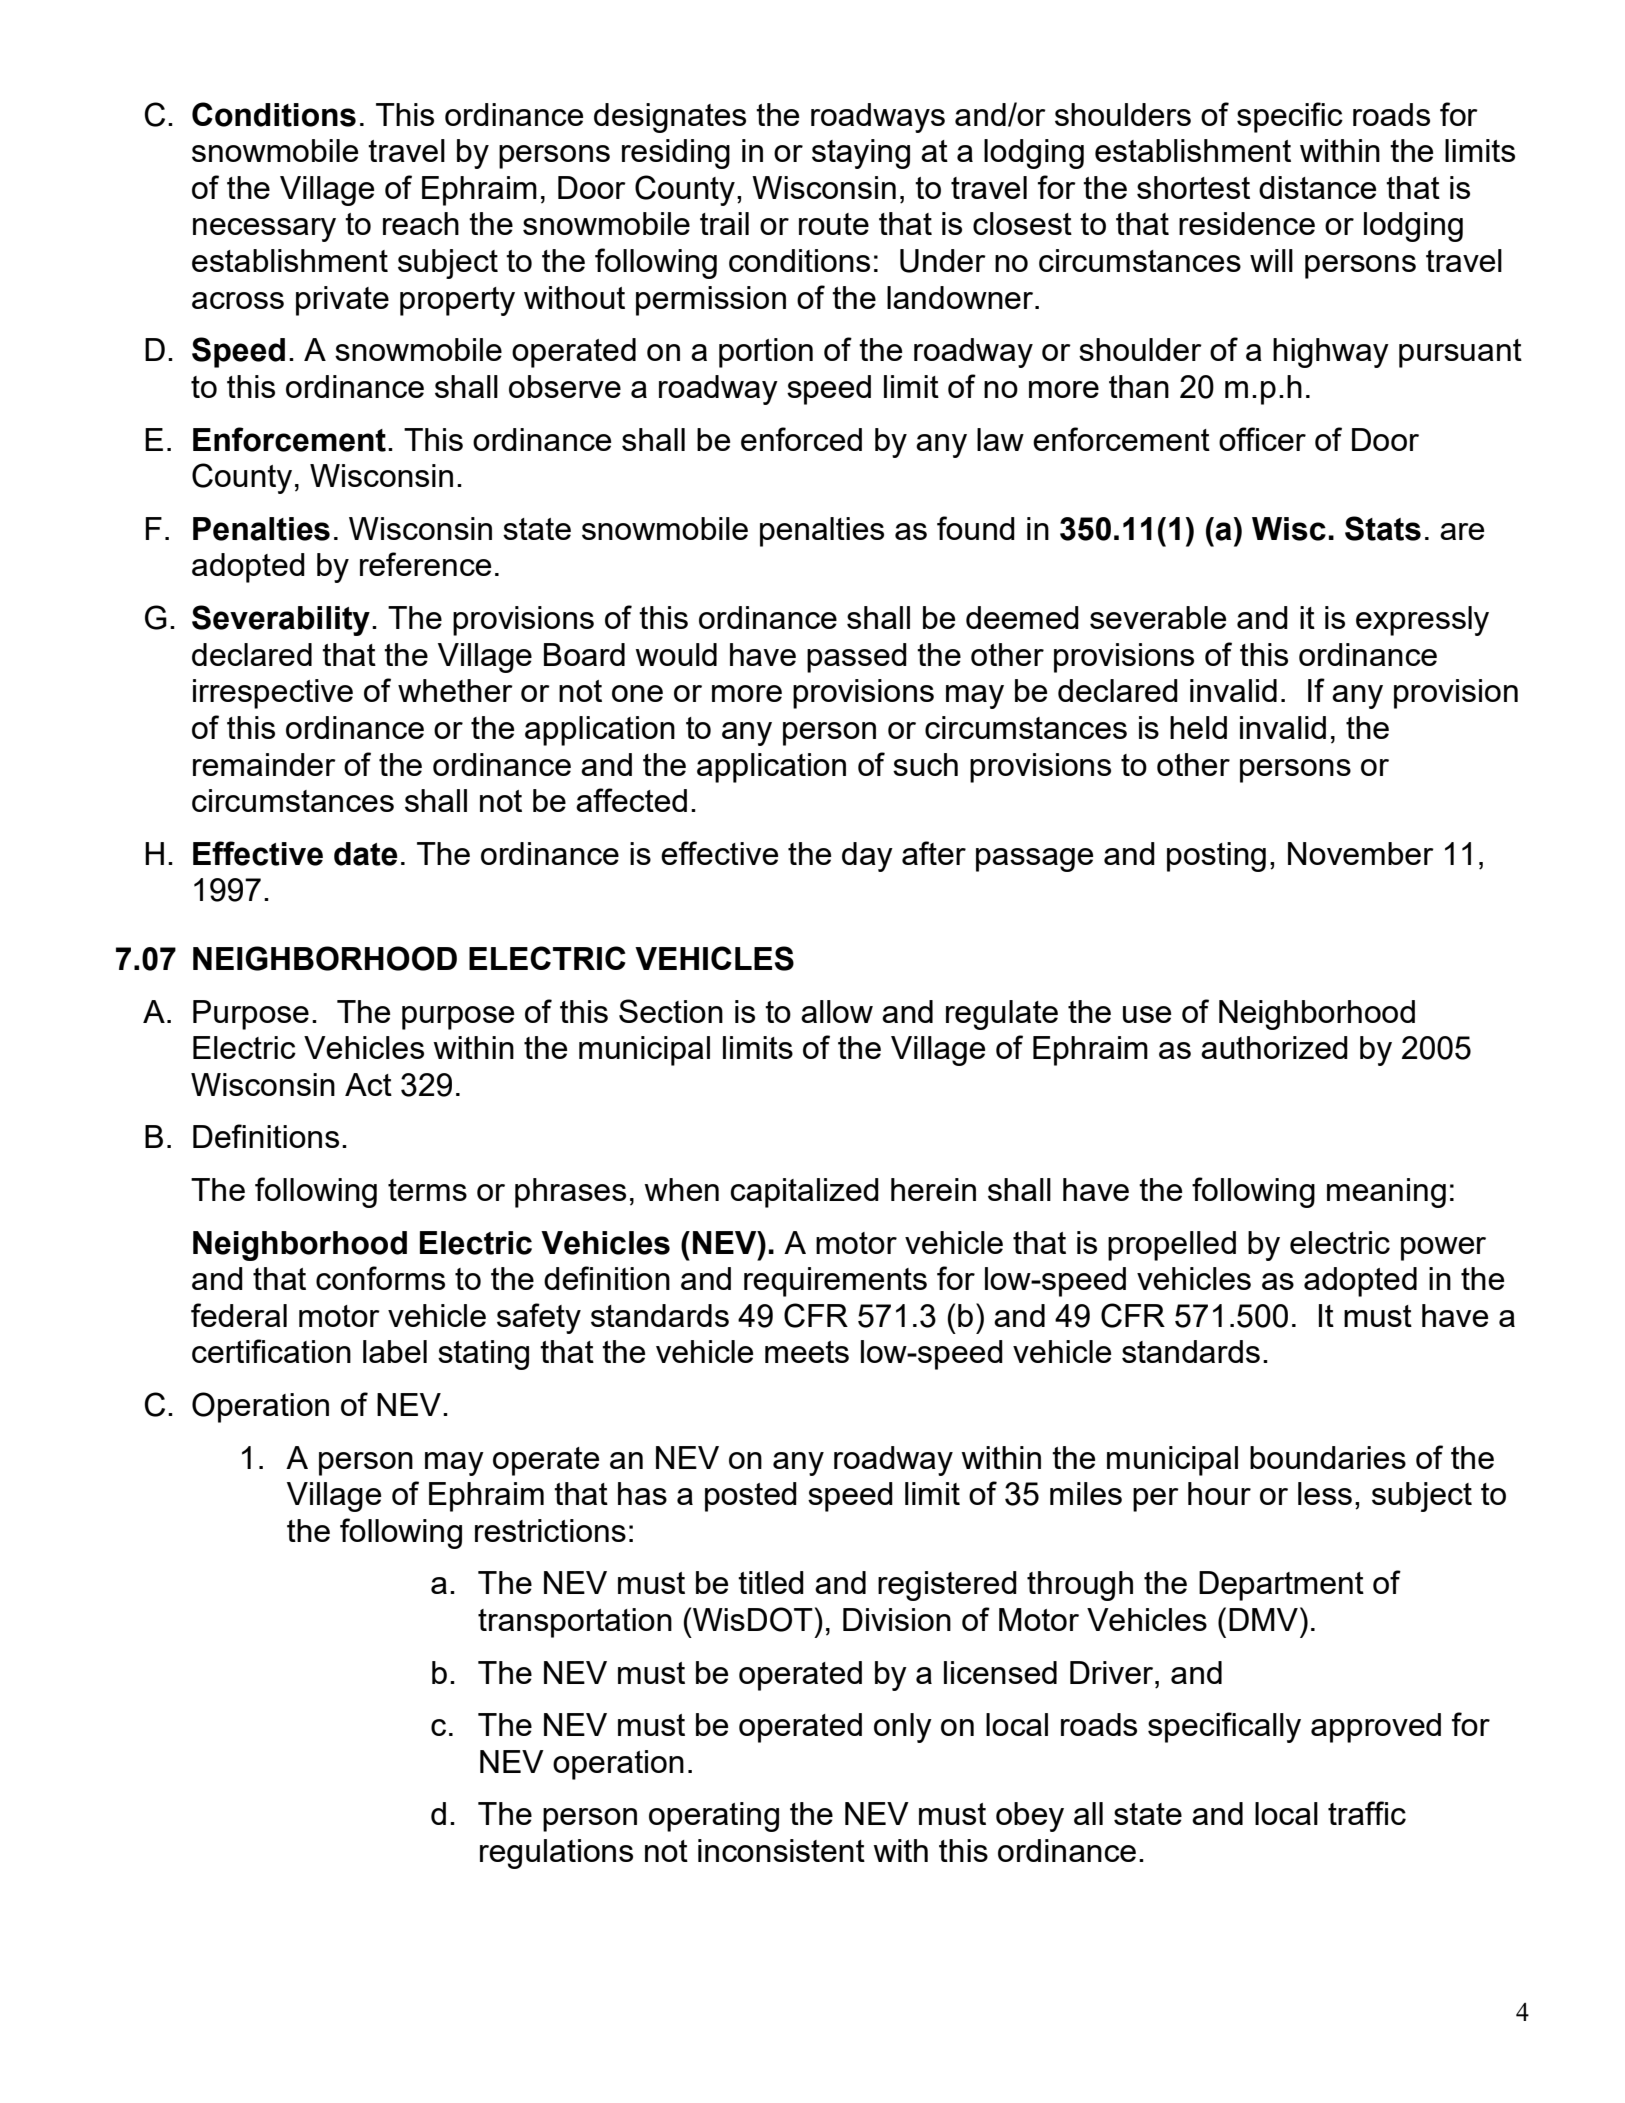 The width and height of the screenshot is (1625, 2103). Describe the element at coordinates (421, 223) in the screenshot. I see `reach` at that location.
